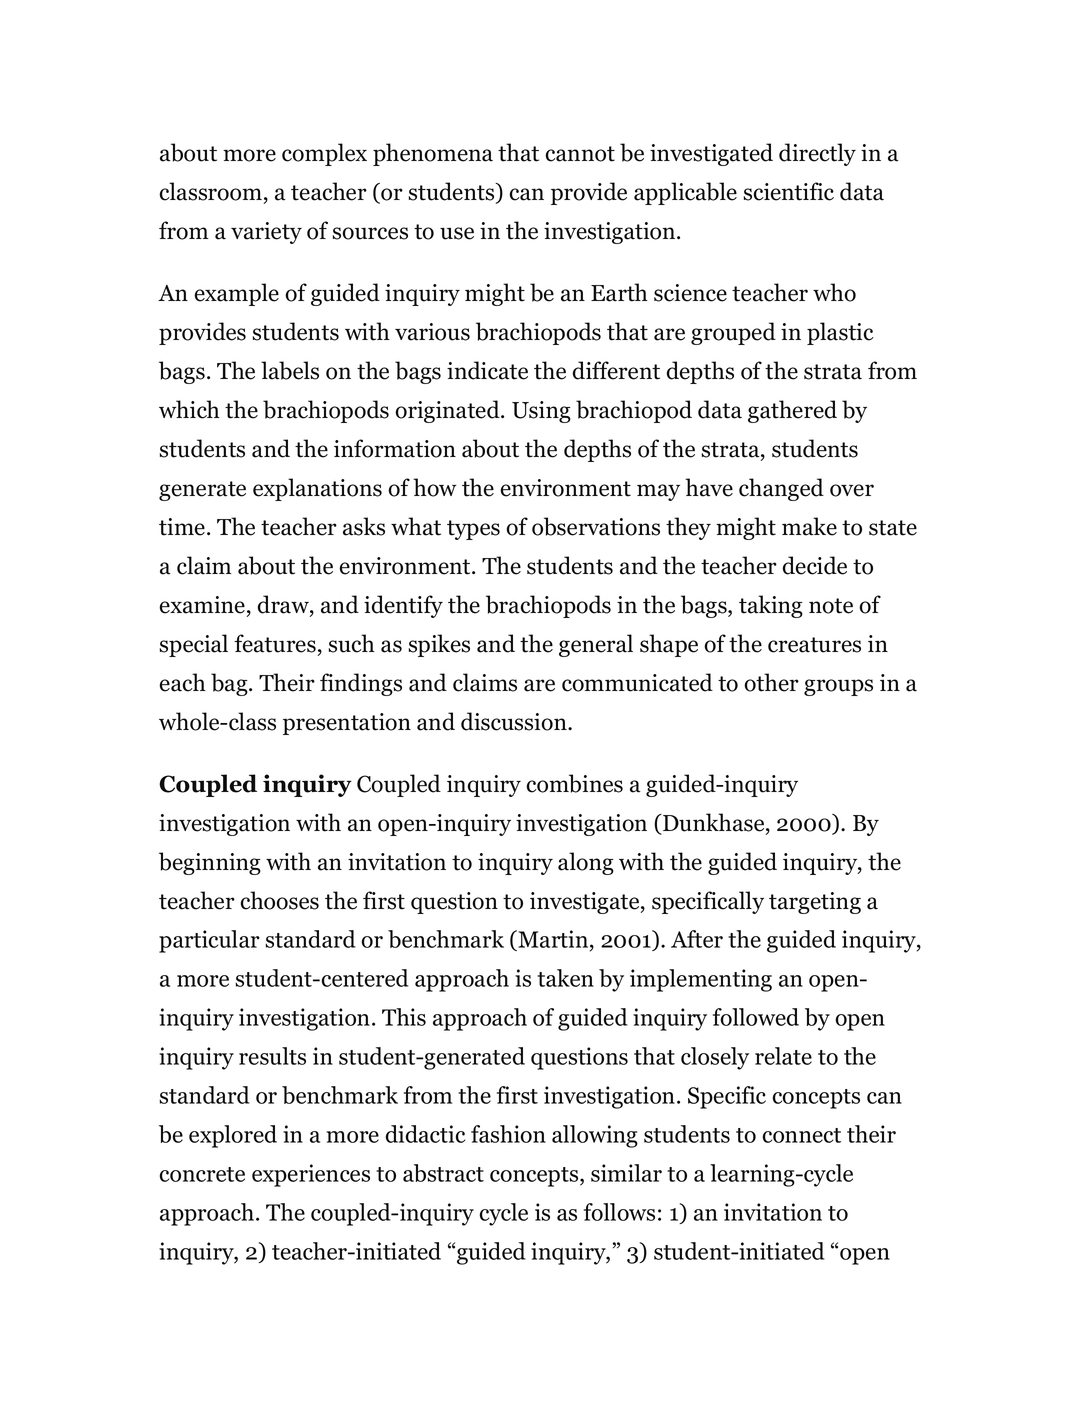  I want to click on variety, so click(266, 233).
